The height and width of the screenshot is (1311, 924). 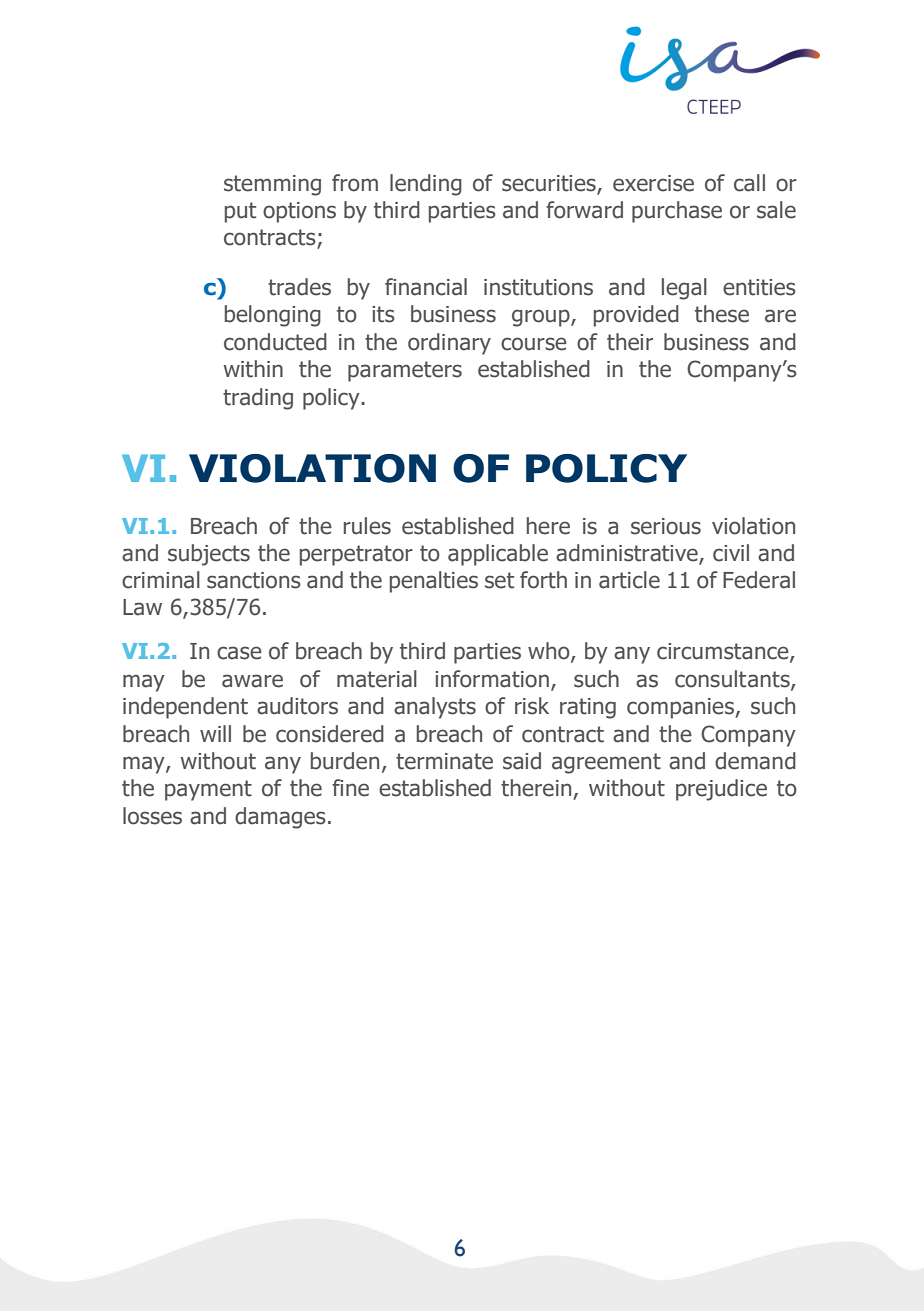 I want to click on Federal, so click(x=759, y=580).
